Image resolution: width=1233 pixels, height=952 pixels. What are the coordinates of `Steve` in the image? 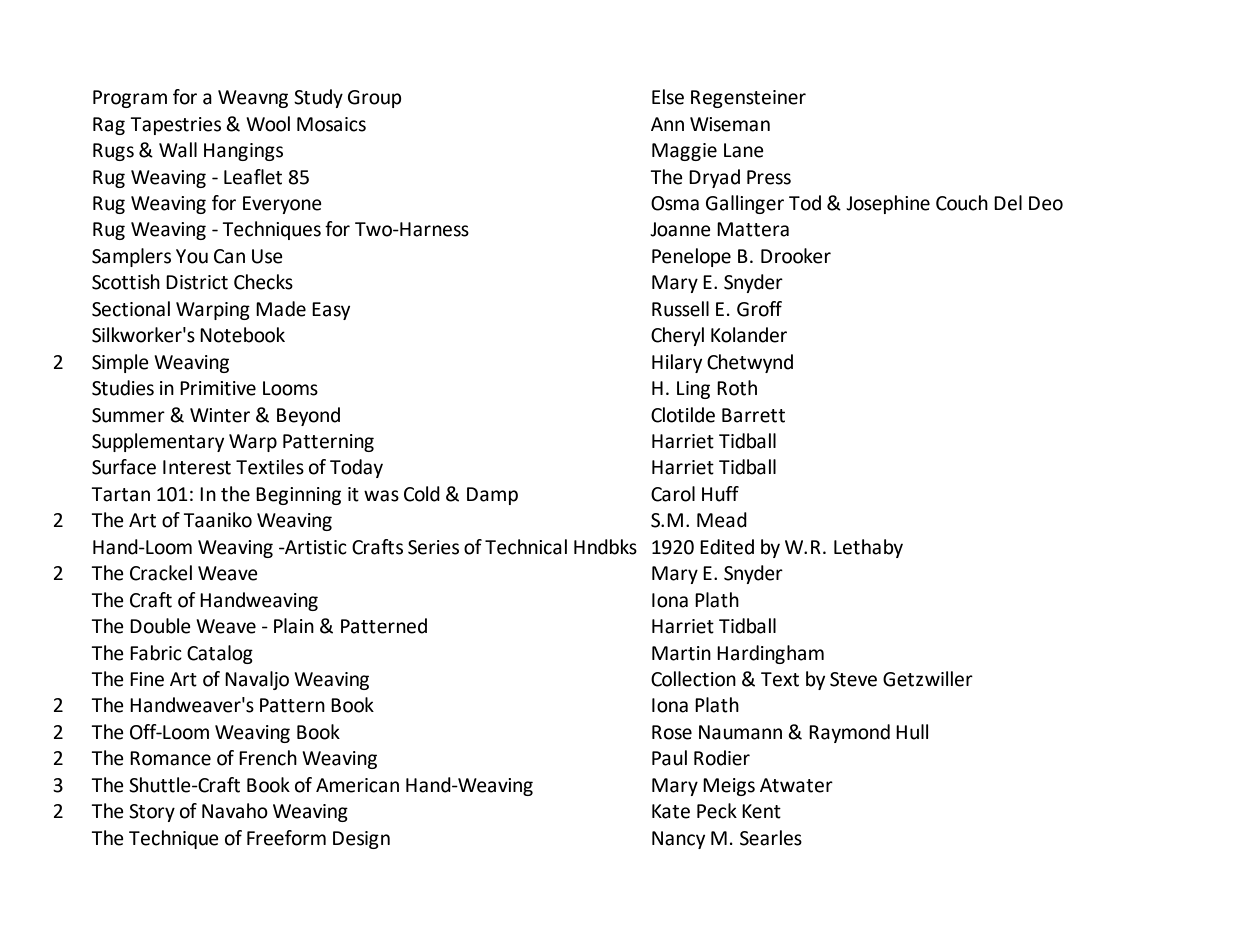 It's located at (853, 679).
